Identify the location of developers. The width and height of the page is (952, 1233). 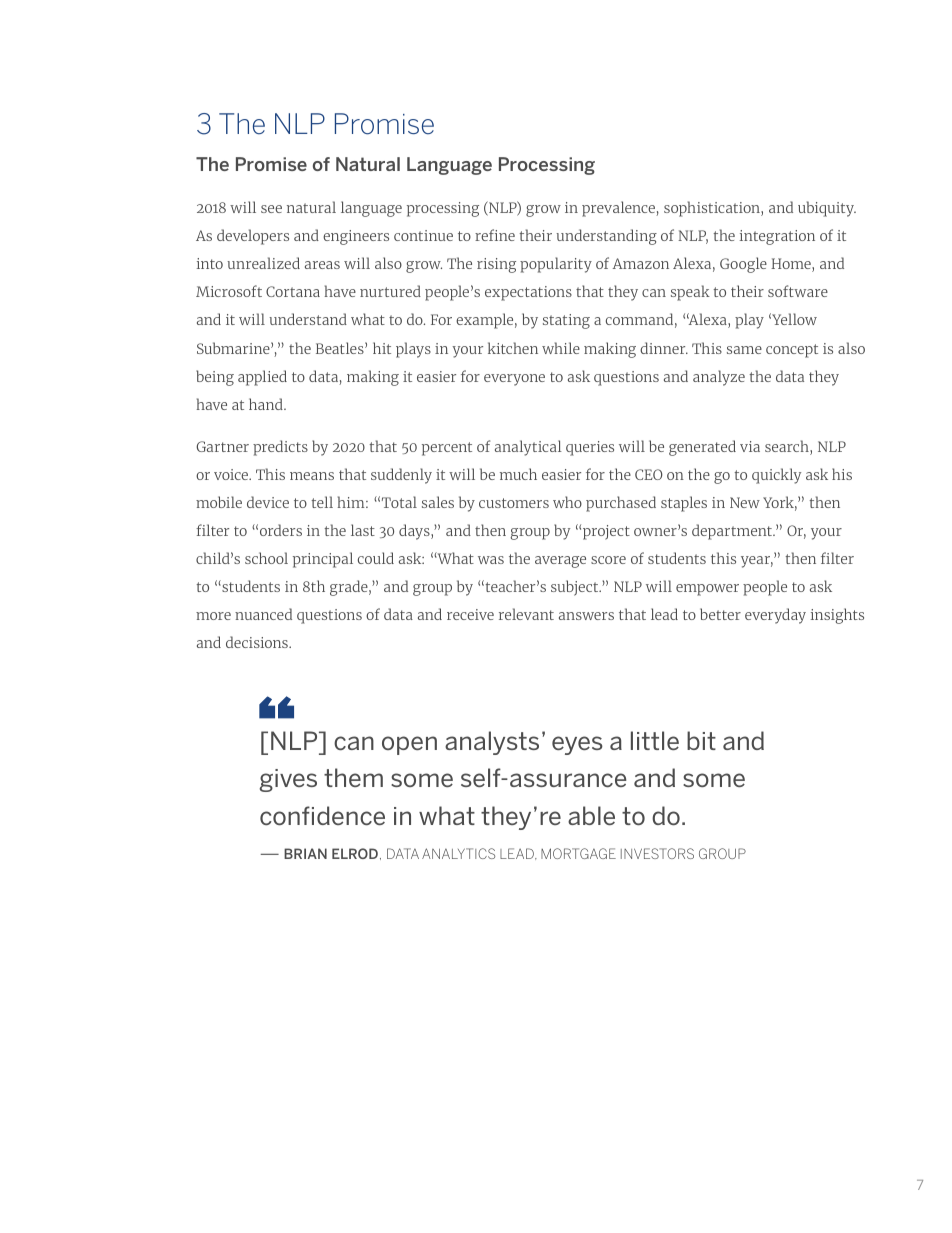
(253, 237).
